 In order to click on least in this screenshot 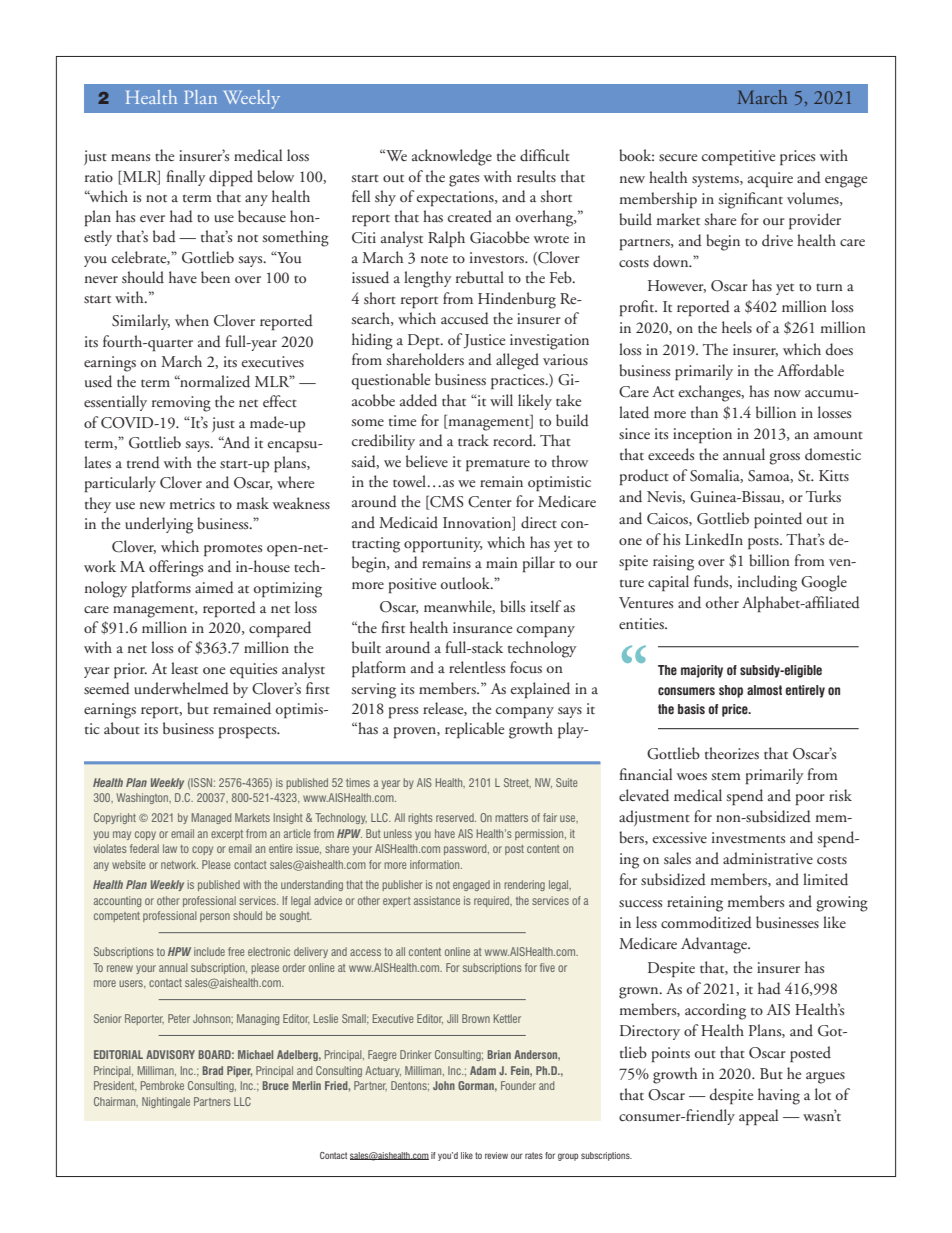, I will do `click(184, 668)`.
